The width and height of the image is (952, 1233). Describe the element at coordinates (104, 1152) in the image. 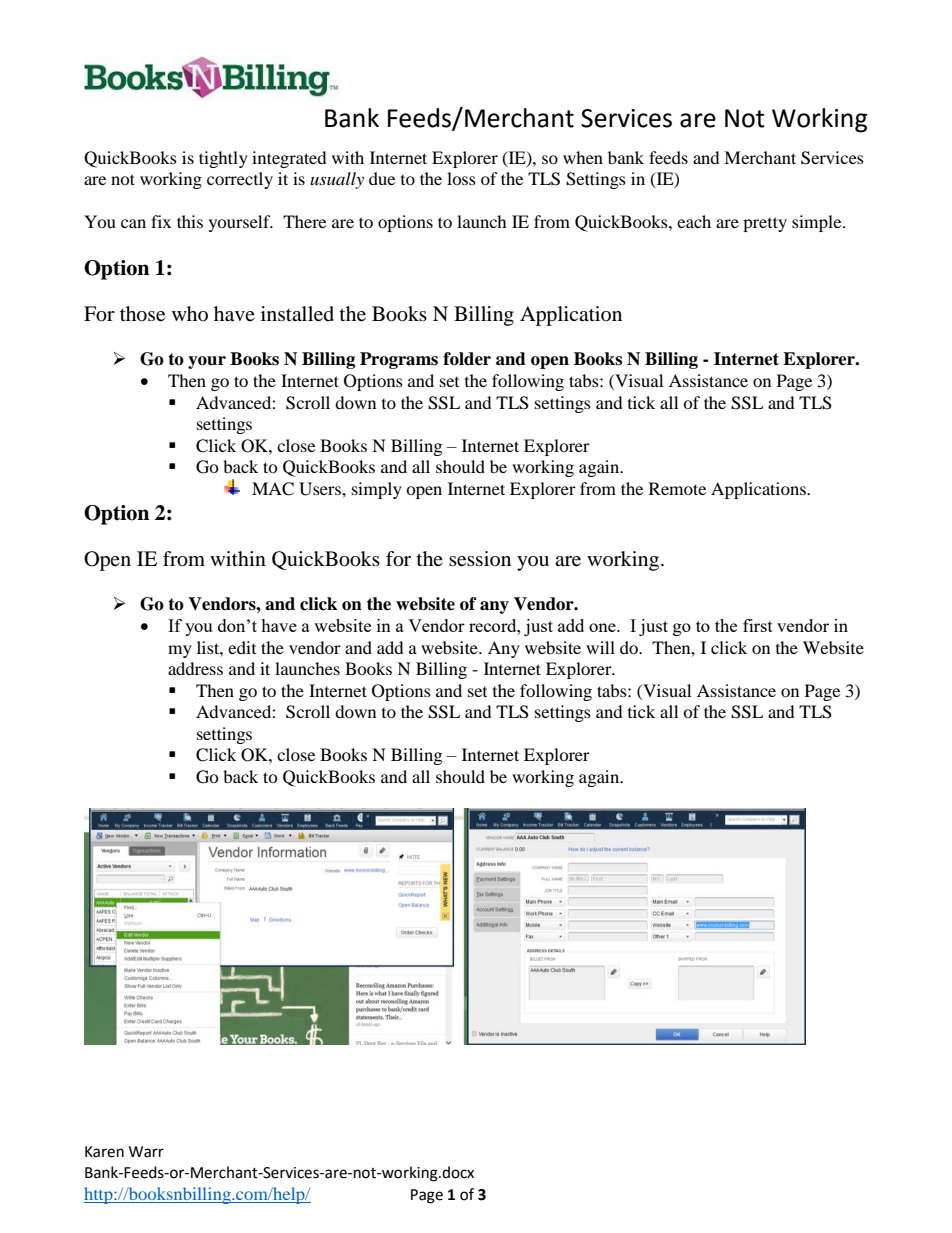

I see `Karen` at that location.
